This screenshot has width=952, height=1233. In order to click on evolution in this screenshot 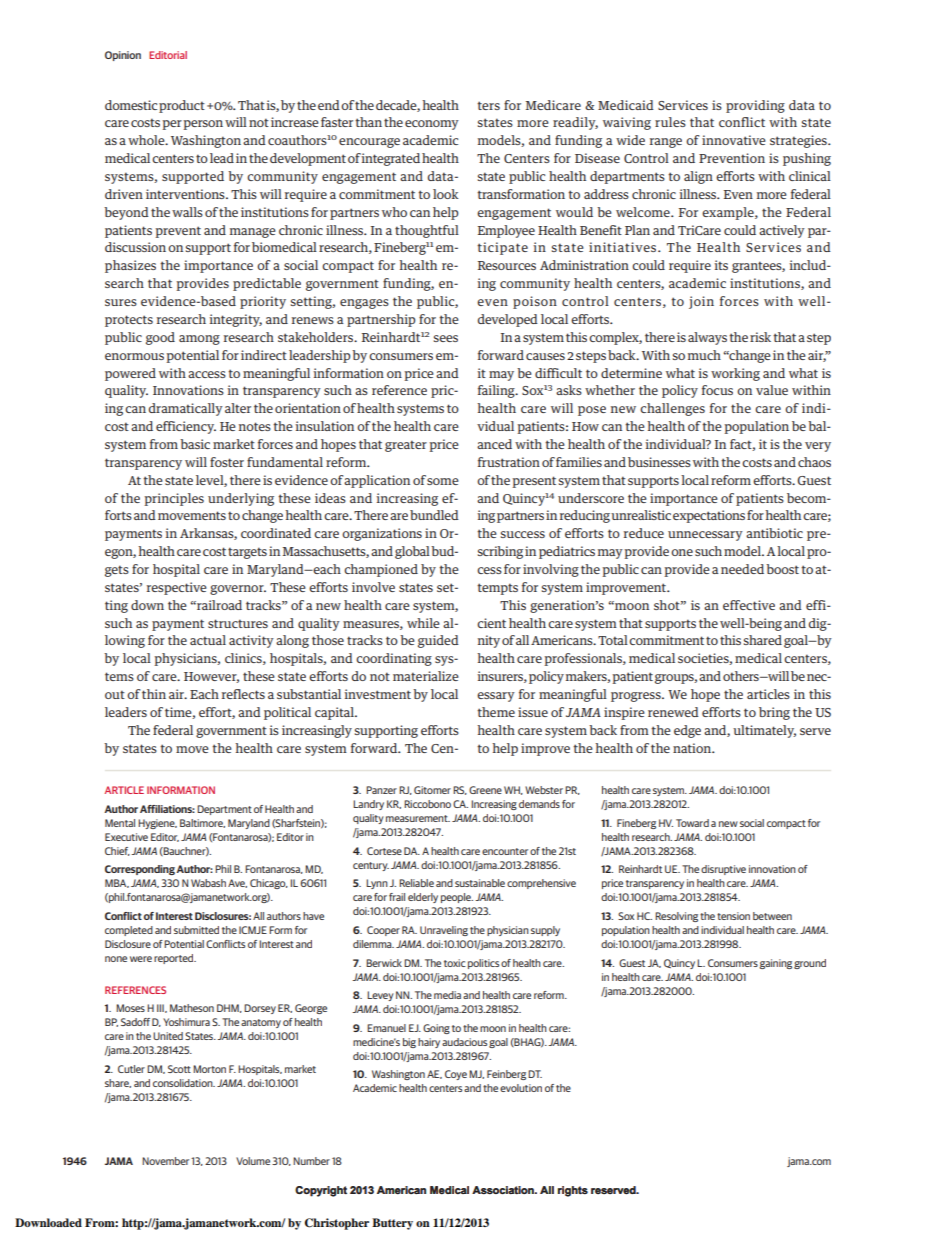, I will do `click(521, 1088)`.
